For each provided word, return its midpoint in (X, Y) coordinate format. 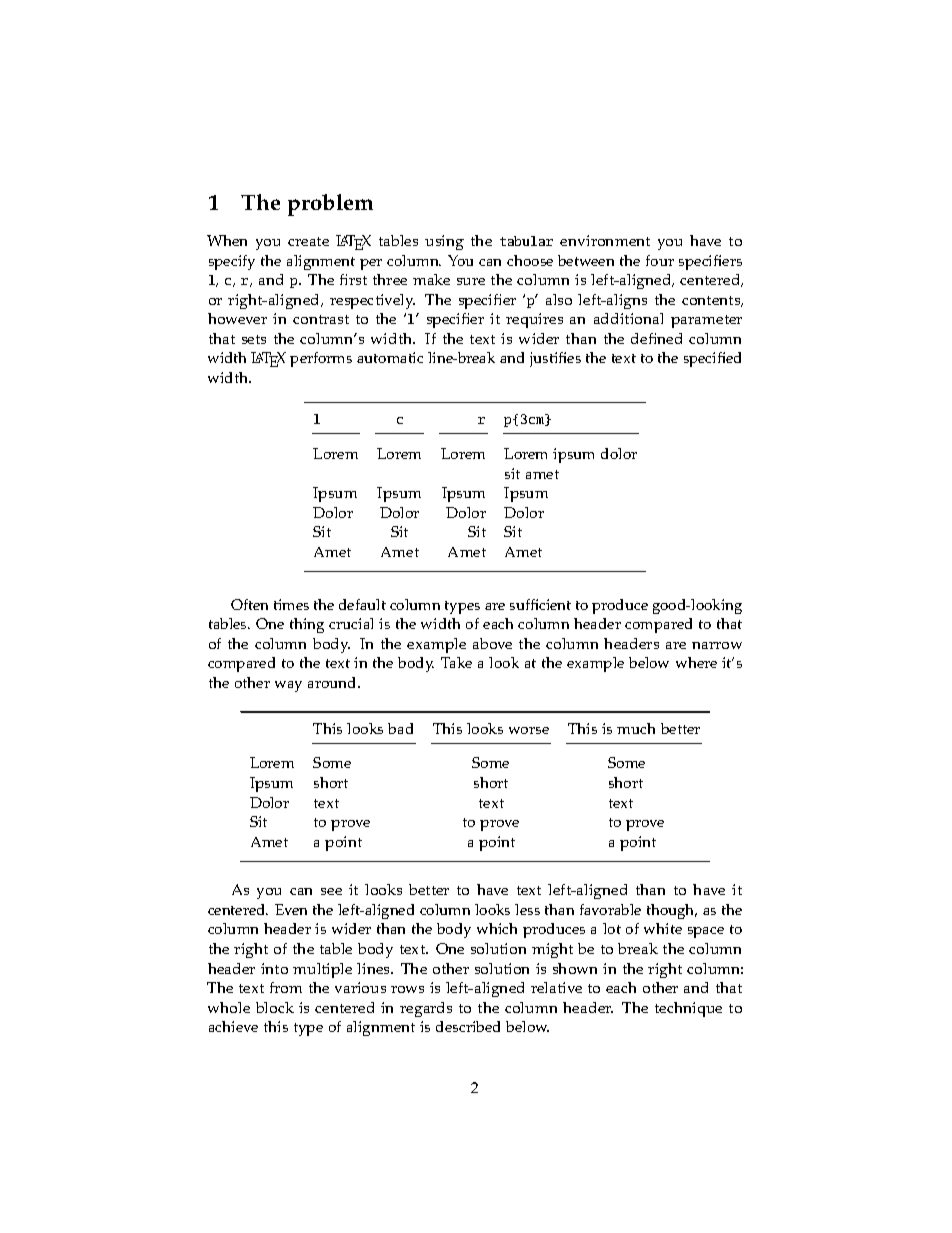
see (331, 891)
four (660, 260)
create (308, 241)
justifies (555, 359)
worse (529, 730)
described (468, 1026)
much (636, 728)
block (275, 1007)
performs (321, 359)
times (291, 604)
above (492, 643)
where (696, 662)
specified (712, 359)
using (444, 242)
